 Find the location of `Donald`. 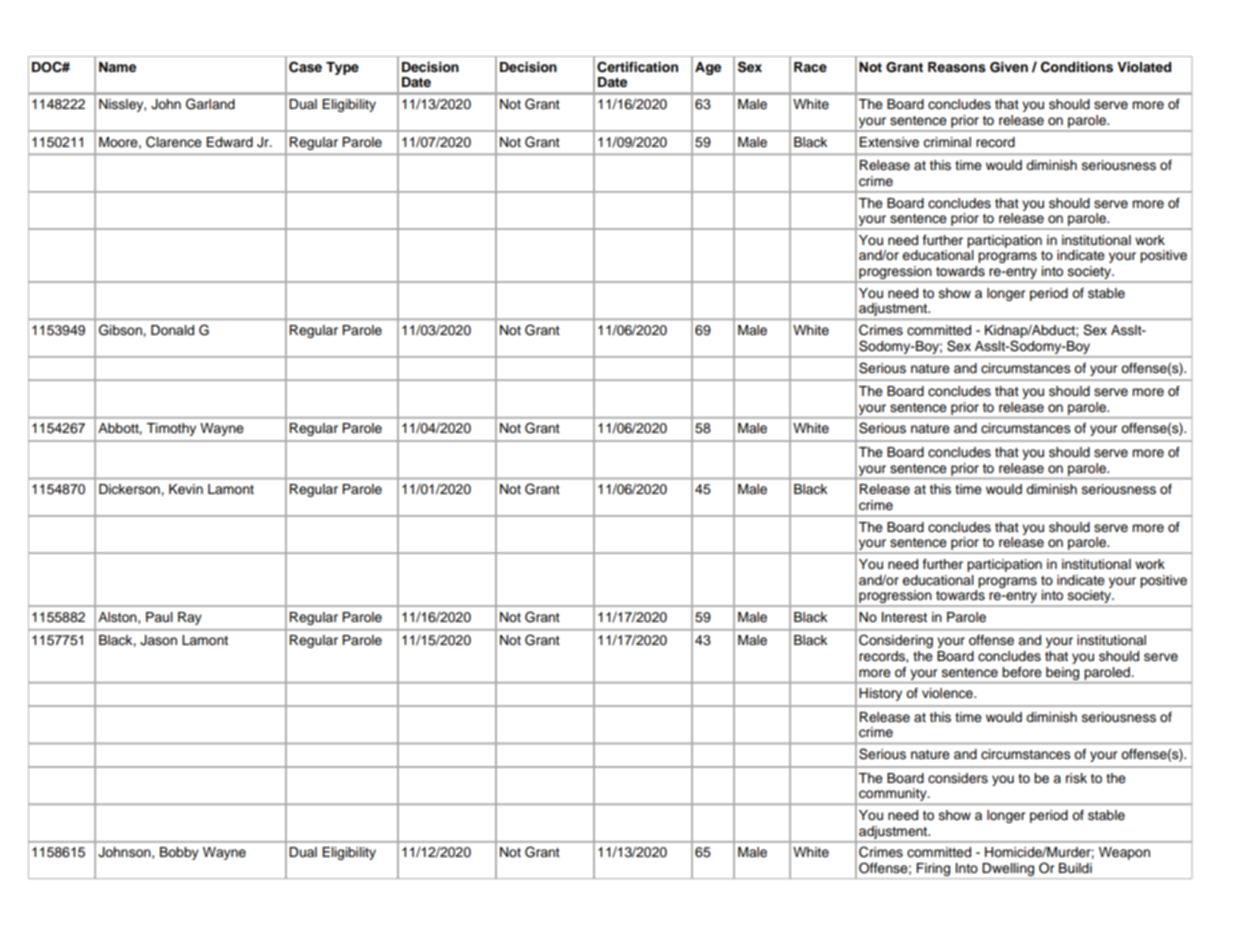

Donald is located at coordinates (172, 330).
